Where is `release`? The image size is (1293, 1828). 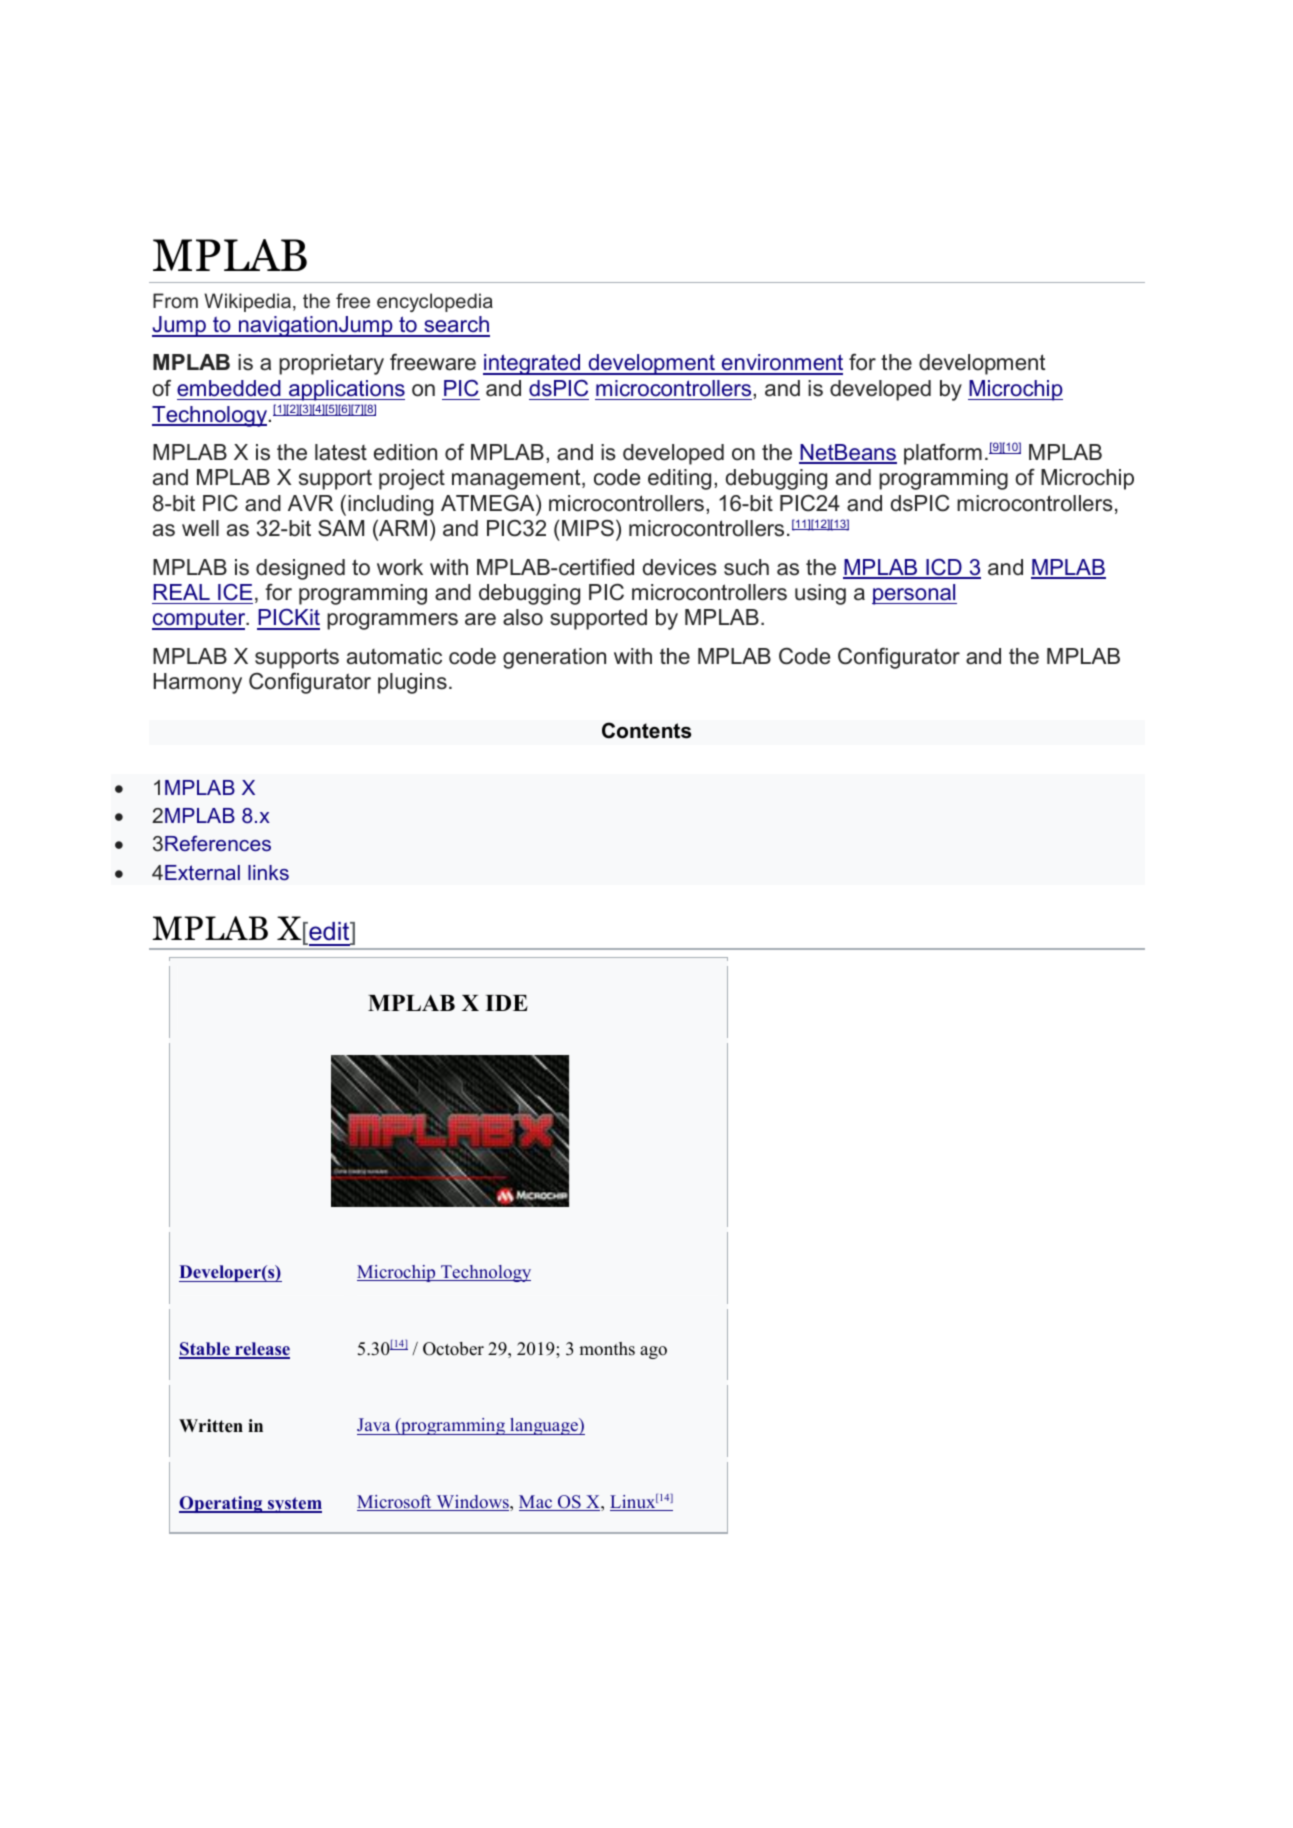
release is located at coordinates (261, 1350).
